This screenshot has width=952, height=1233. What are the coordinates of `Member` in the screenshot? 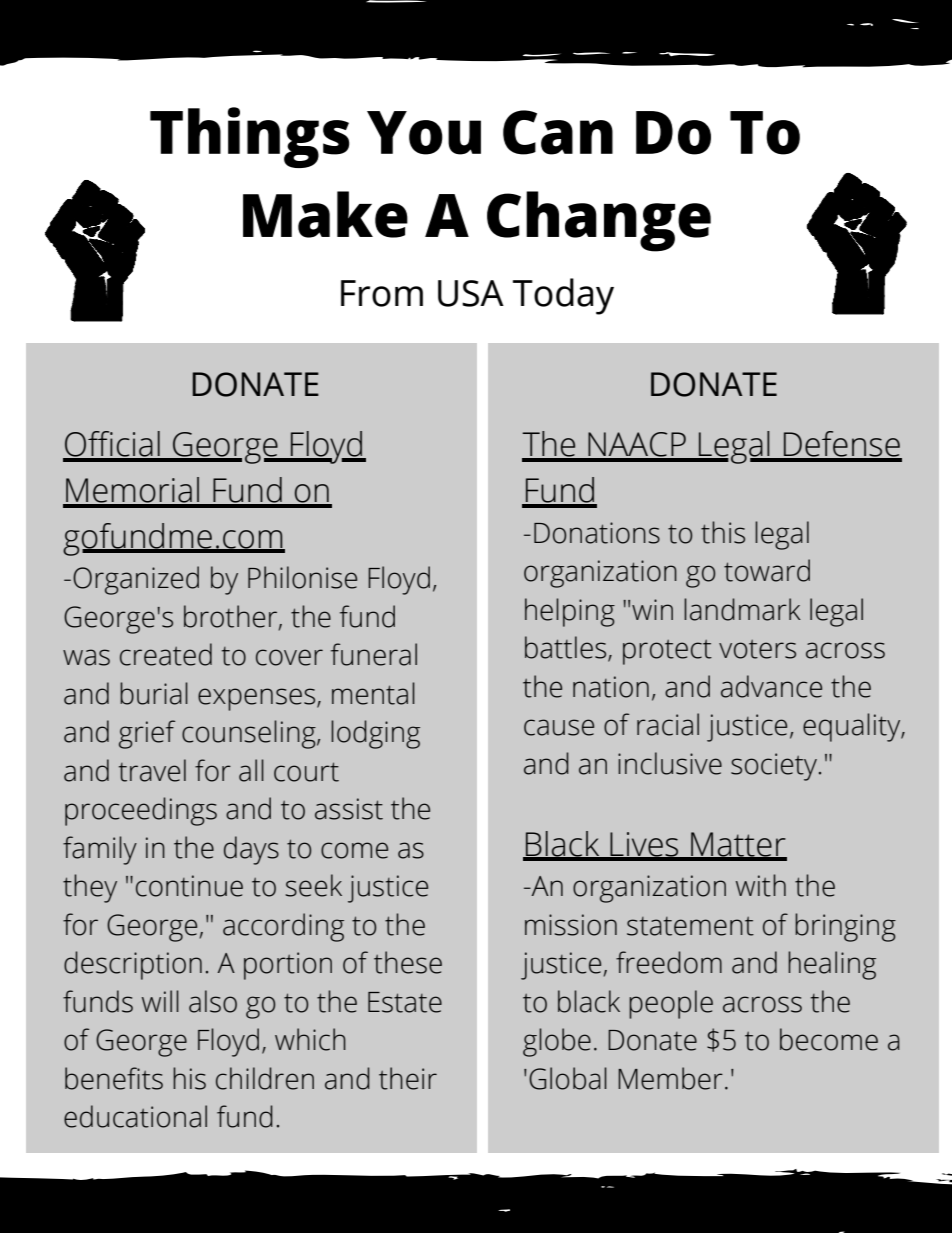 It's located at (670, 1078).
